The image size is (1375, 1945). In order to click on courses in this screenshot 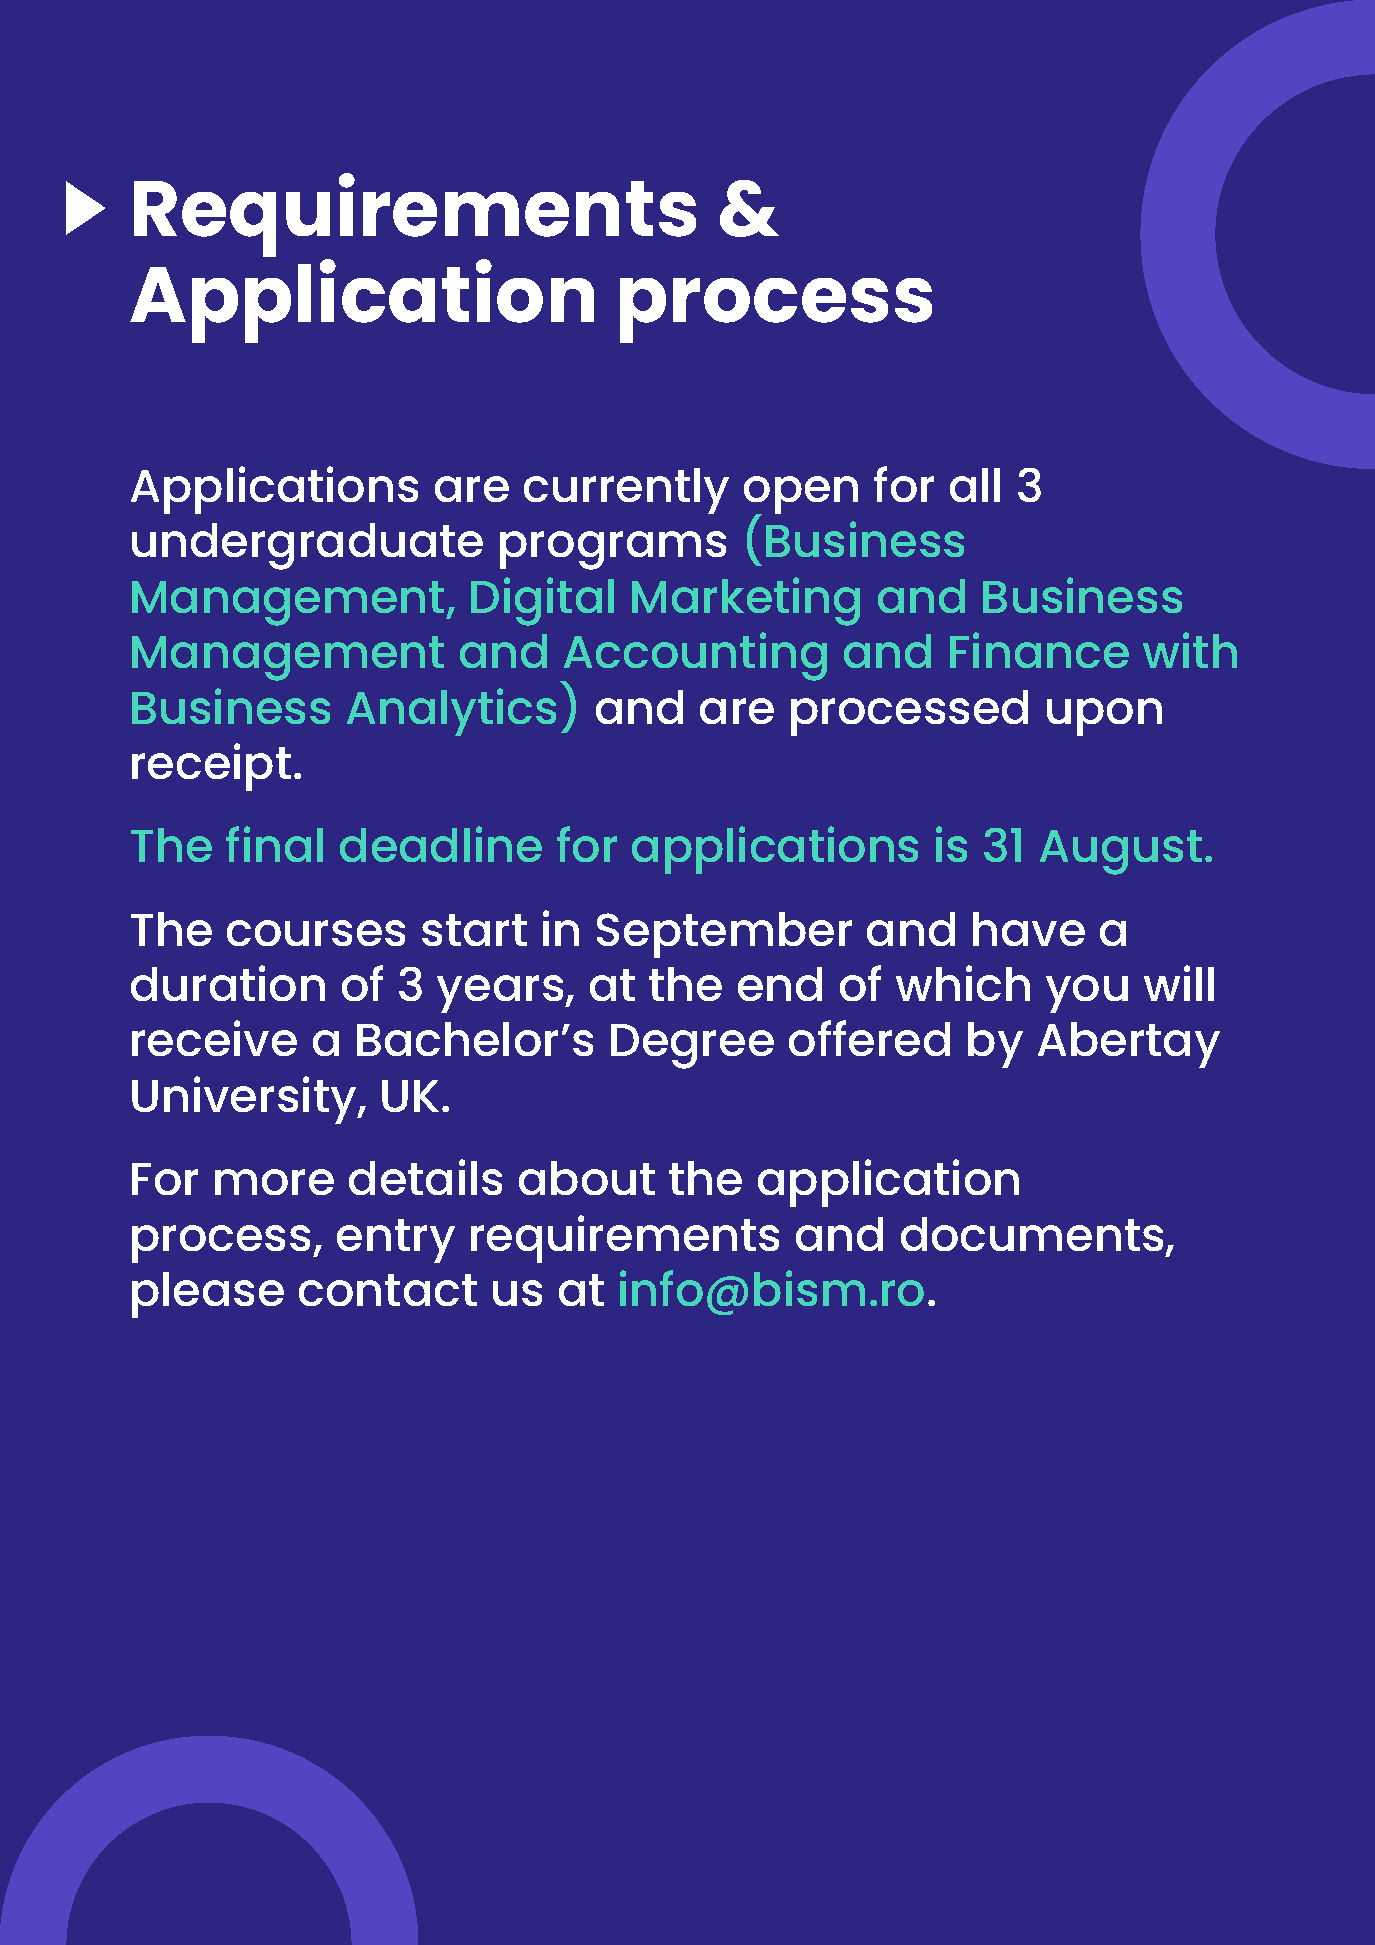, I will do `click(316, 933)`.
